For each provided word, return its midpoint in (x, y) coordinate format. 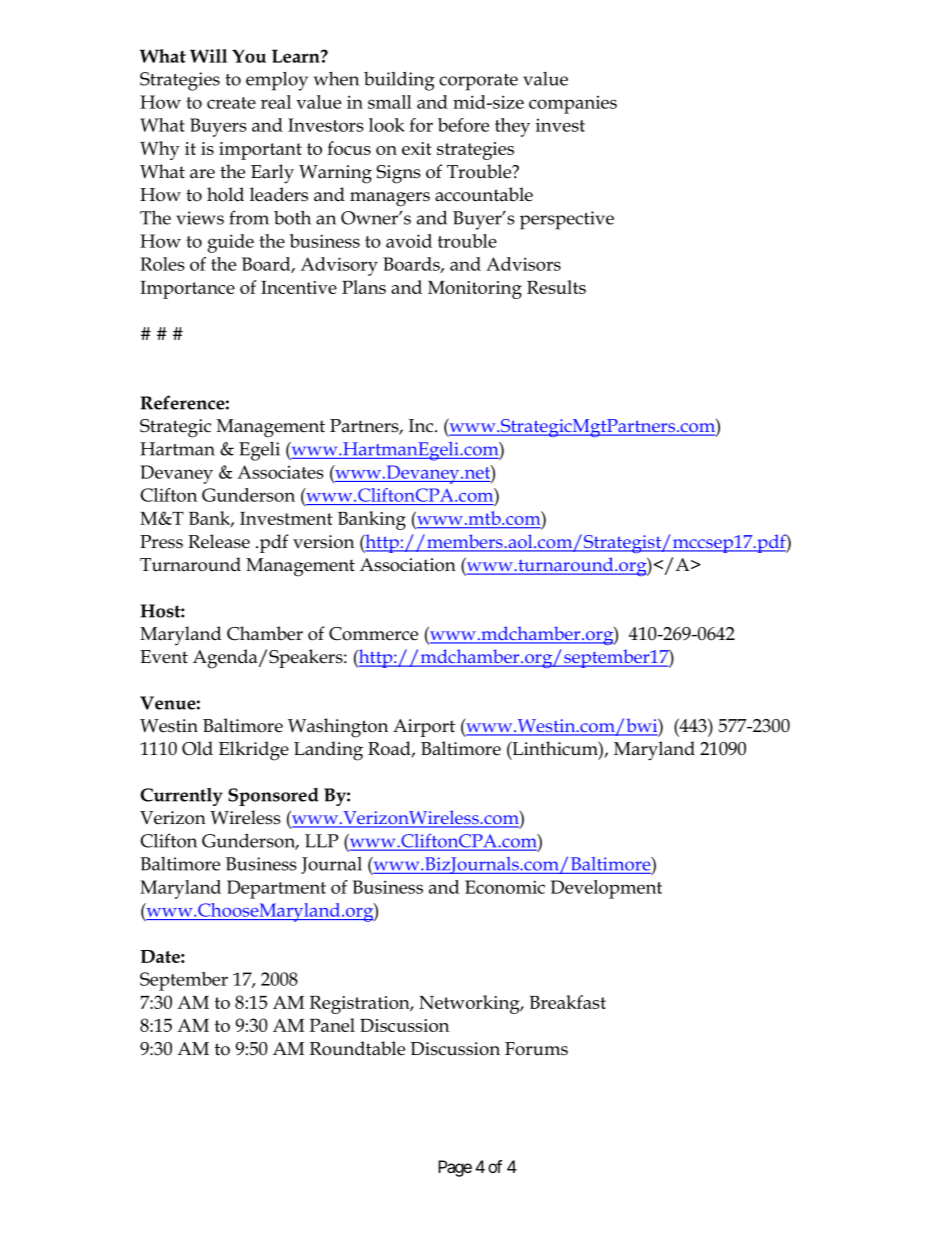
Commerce (373, 634)
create (231, 103)
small (390, 102)
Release (219, 541)
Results (556, 287)
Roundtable (357, 1048)
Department (276, 889)
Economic (505, 887)
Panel (332, 1025)
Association (408, 565)
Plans (364, 287)
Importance (187, 290)
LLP (322, 841)
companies (573, 105)
